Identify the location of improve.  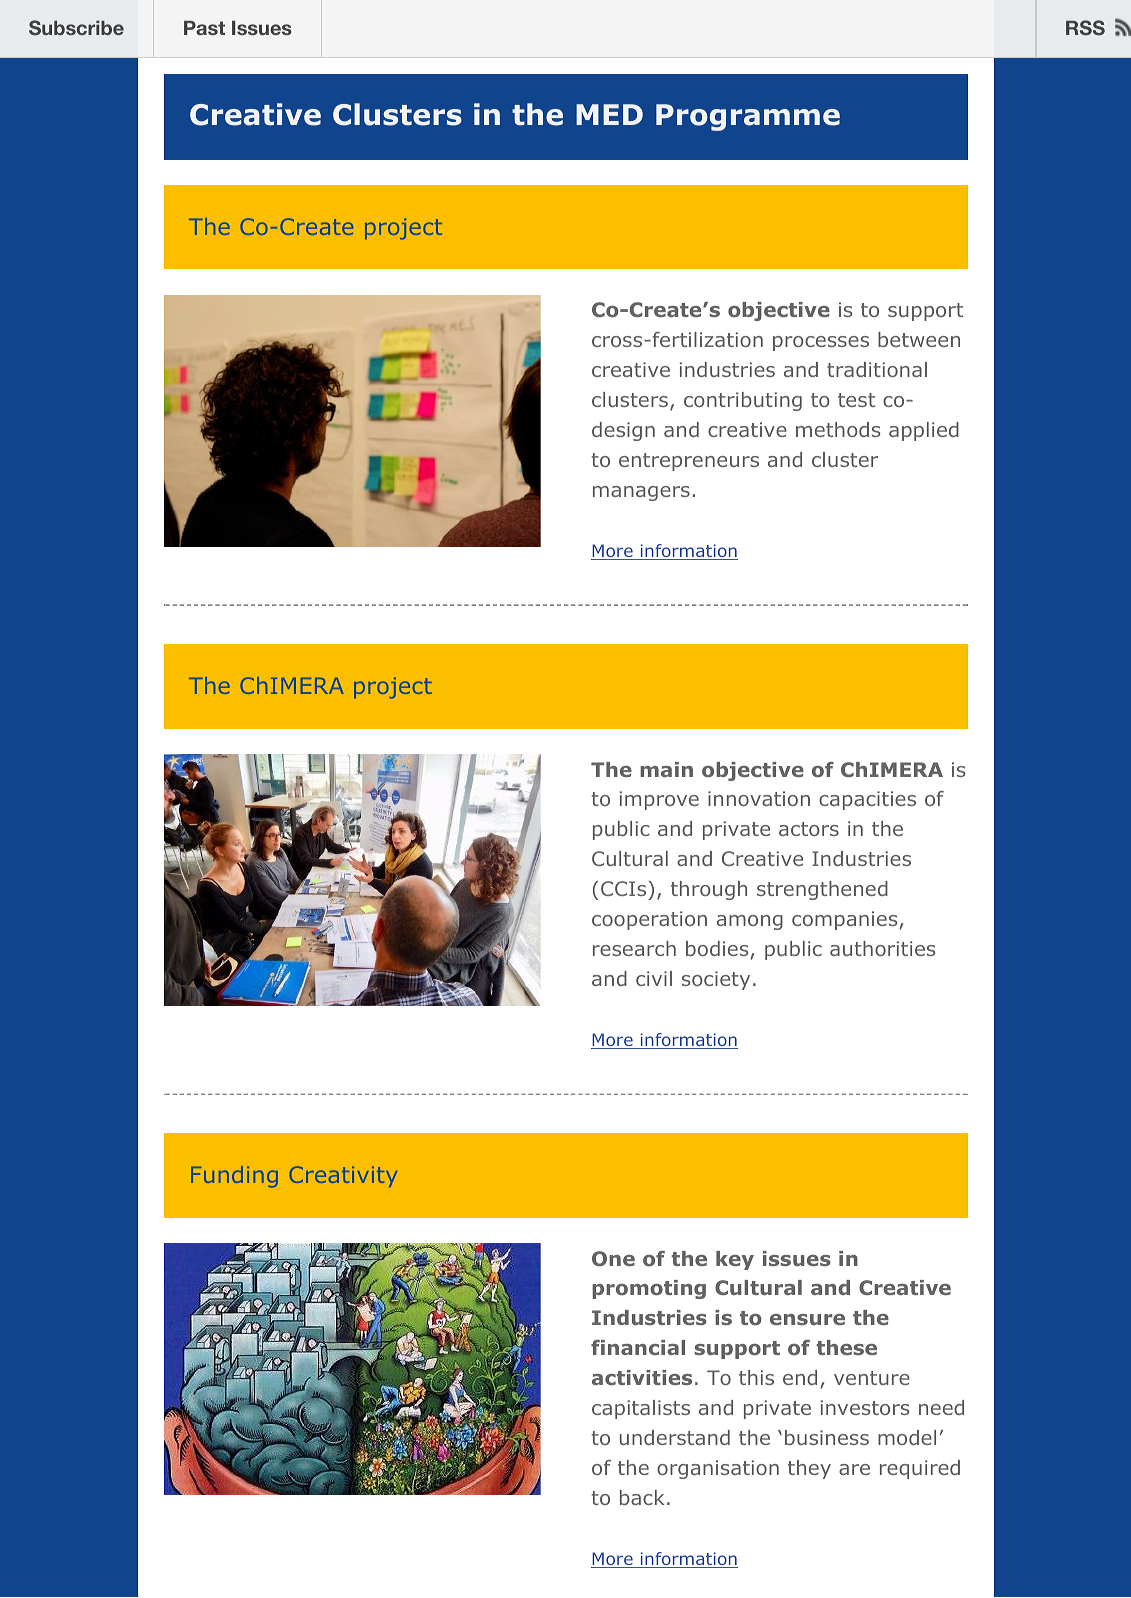
(659, 800).
